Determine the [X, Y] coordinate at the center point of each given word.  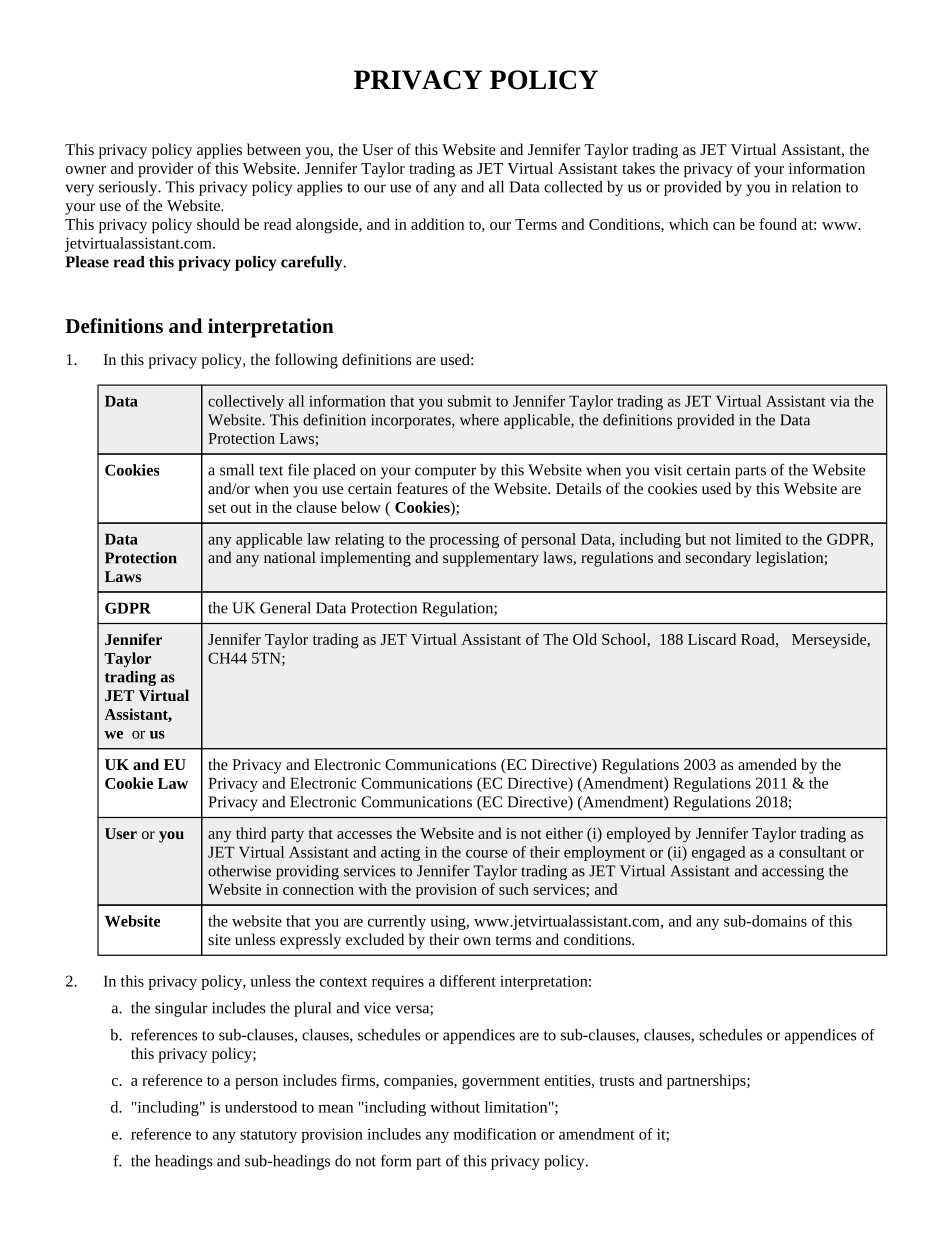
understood [261, 1107]
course [487, 854]
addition [437, 224]
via [840, 401]
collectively [246, 402]
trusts [616, 1081]
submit [469, 401]
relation [816, 187]
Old [585, 639]
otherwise [239, 871]
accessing [793, 872]
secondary [718, 559]
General [285, 608]
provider [165, 170]
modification [495, 1134]
